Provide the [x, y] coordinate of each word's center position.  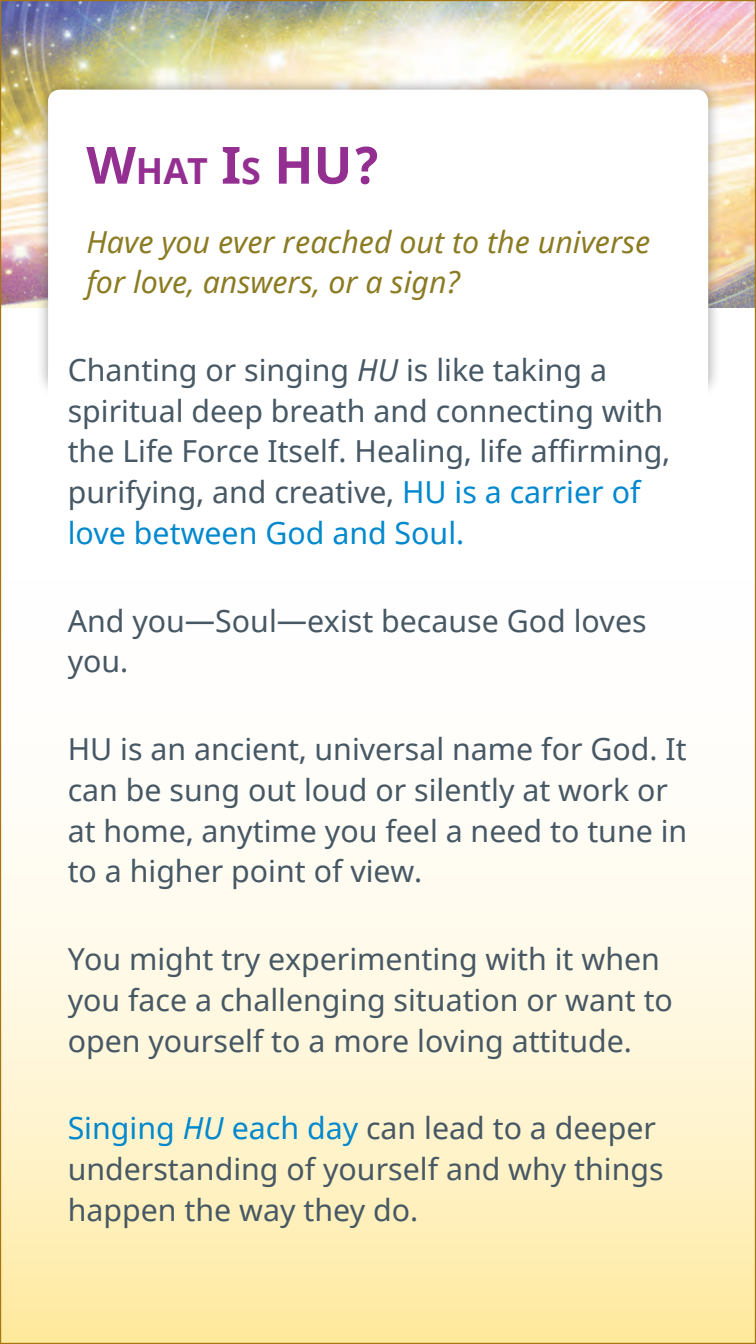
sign [417, 285]
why [537, 1172]
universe [594, 242]
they [334, 1213]
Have [120, 242]
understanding [173, 1172]
